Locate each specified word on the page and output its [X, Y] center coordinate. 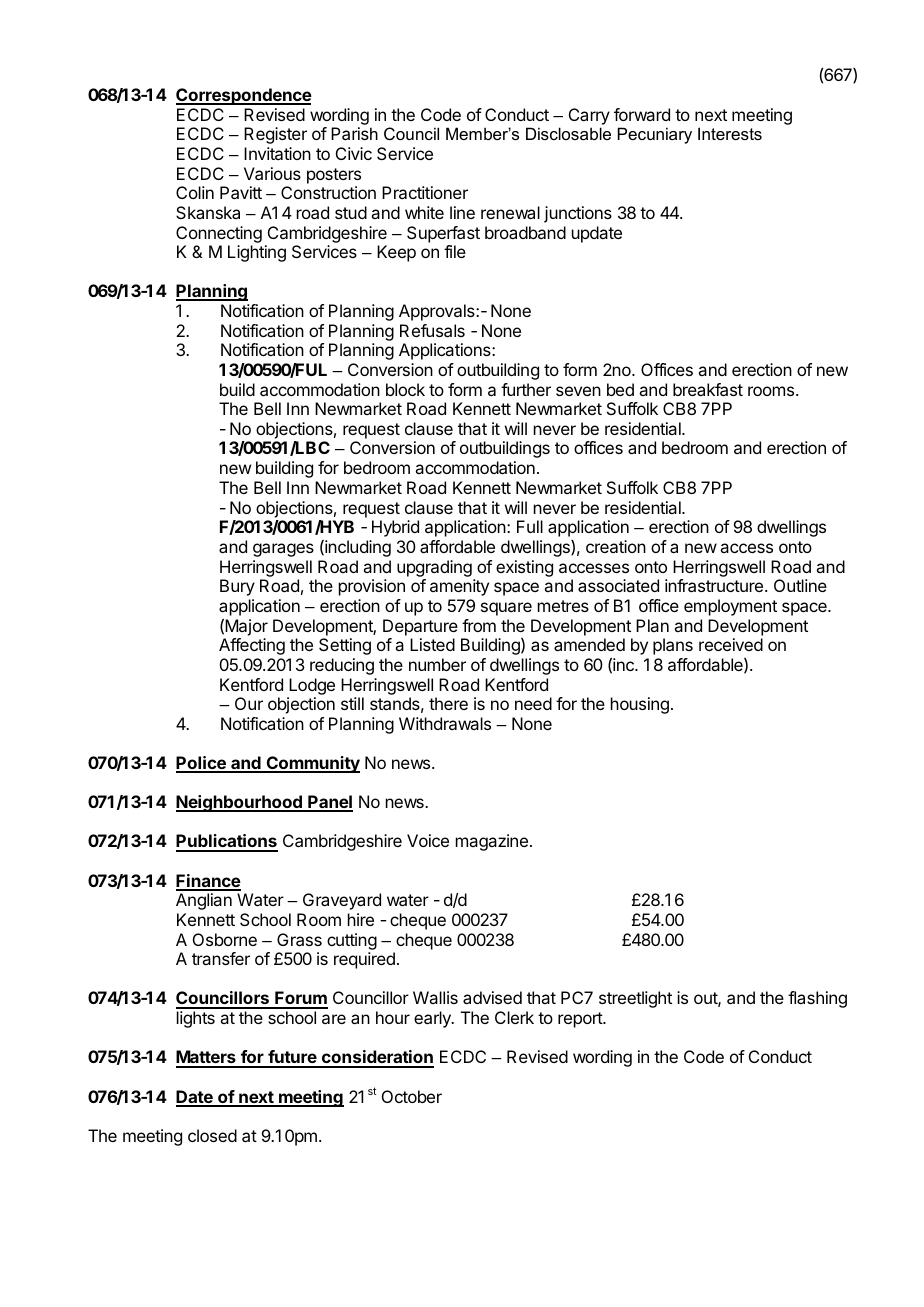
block [405, 389]
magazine [492, 842]
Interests [730, 133]
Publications [227, 842]
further [526, 389]
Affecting [252, 646]
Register [275, 135]
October [412, 1096]
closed [212, 1135]
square [506, 609]
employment [730, 607]
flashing [817, 999]
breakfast [708, 389]
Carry [589, 116]
